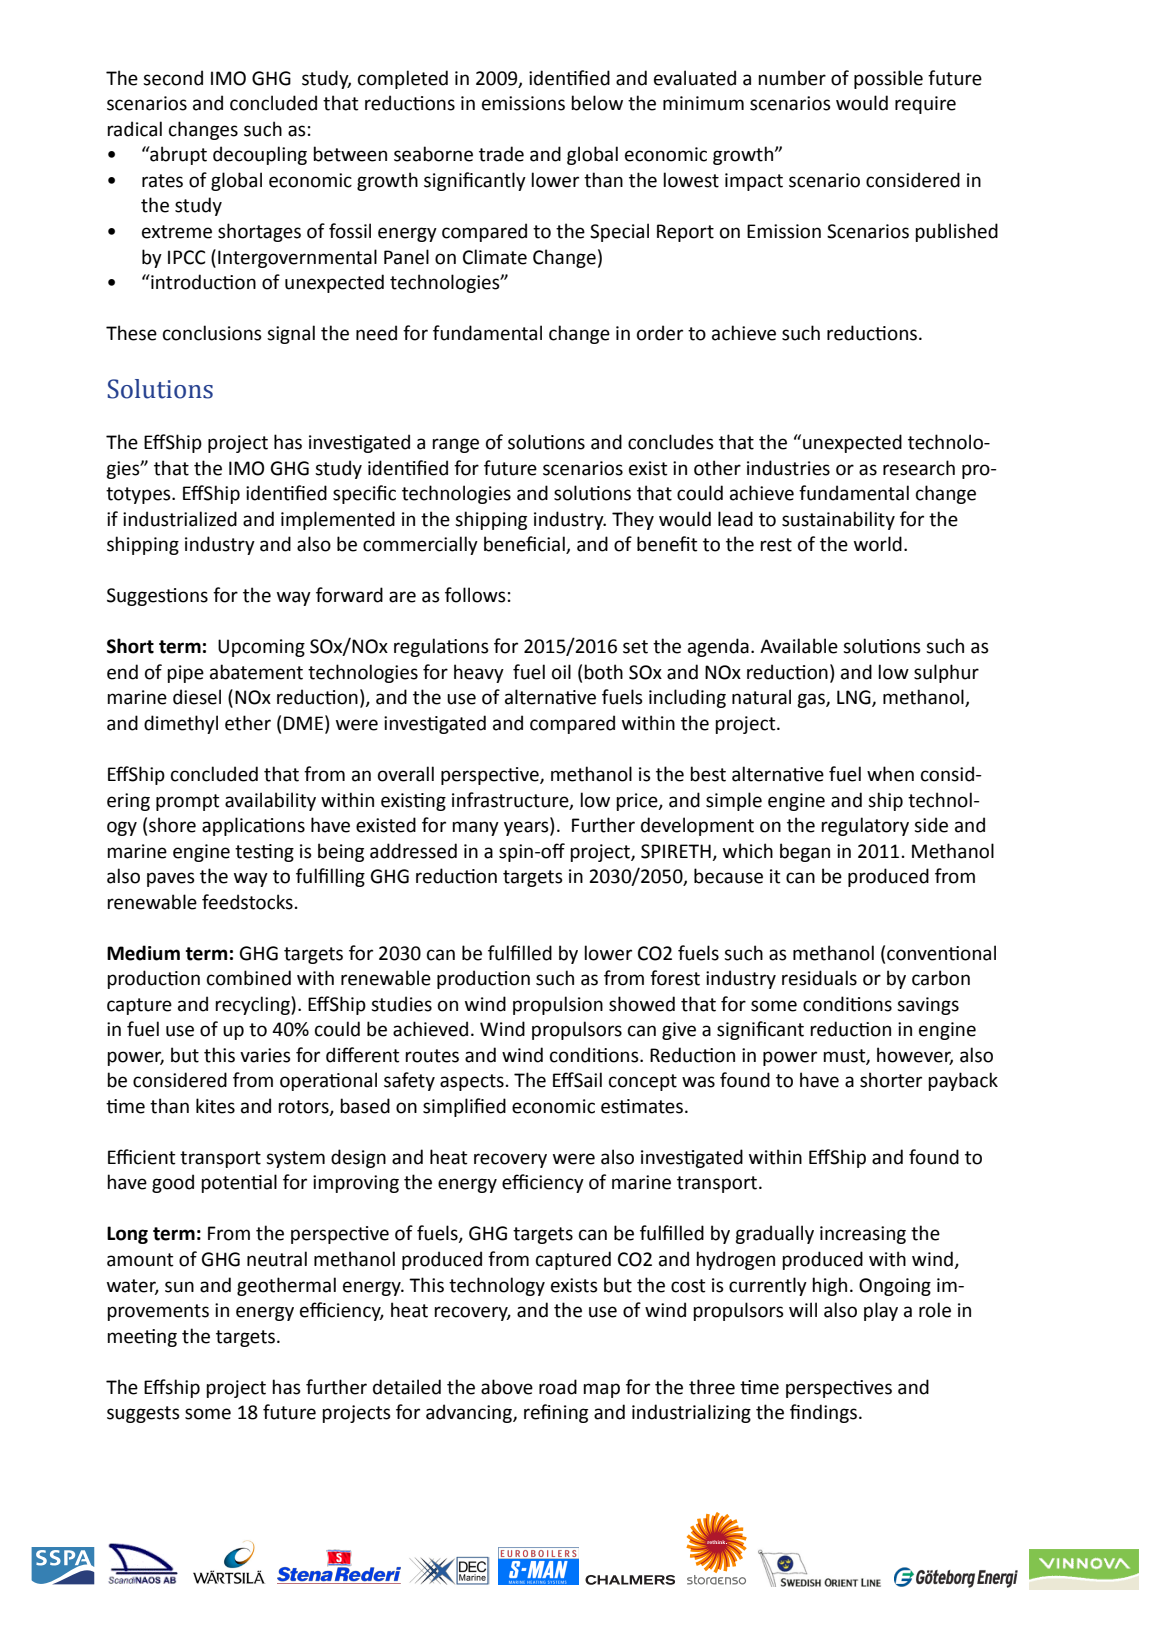 This page has width=1151, height=1628. What do you see at coordinates (888, 79) in the page?
I see `possible` at bounding box center [888, 79].
